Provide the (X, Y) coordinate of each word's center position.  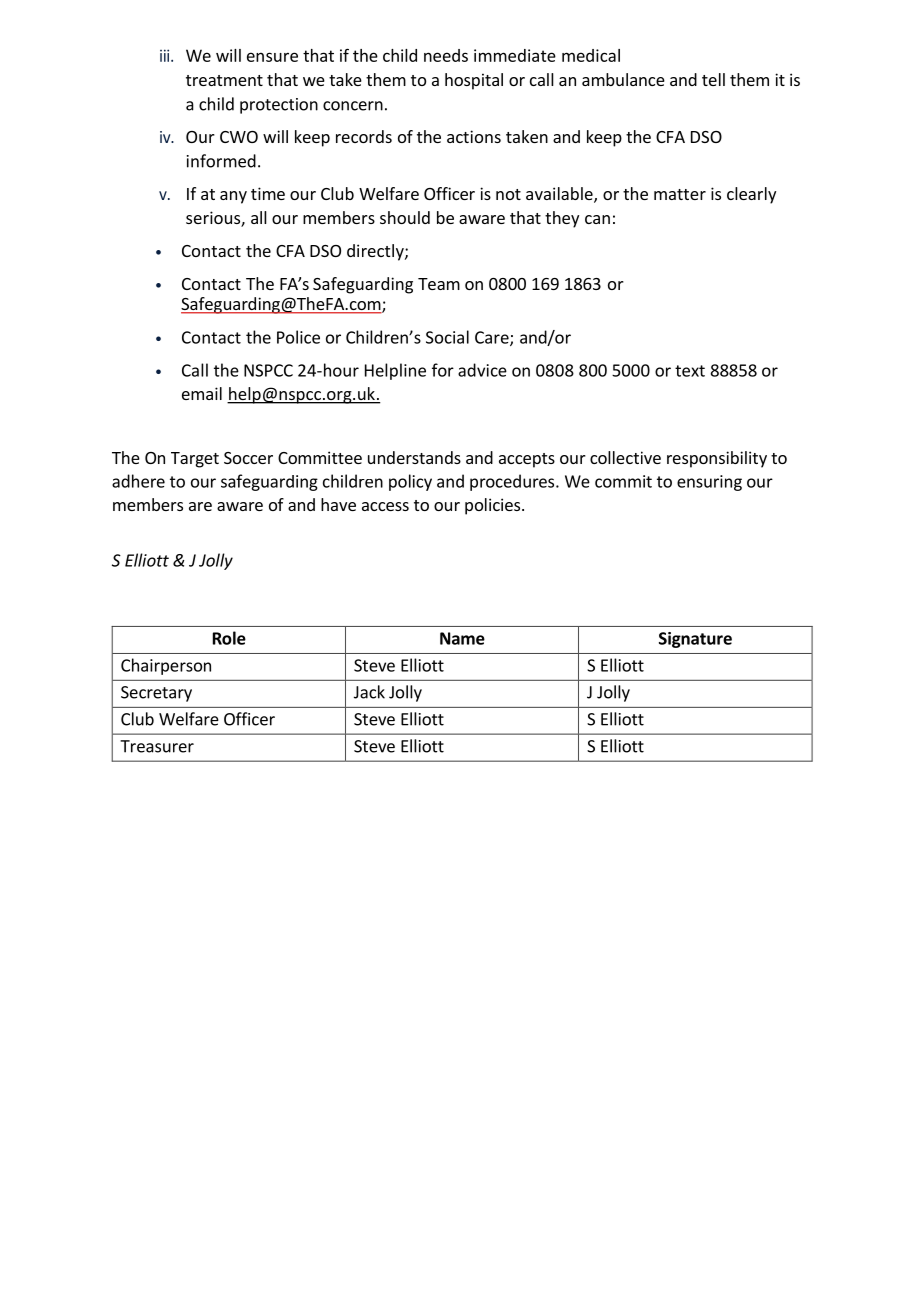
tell (713, 79)
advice (482, 370)
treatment (224, 80)
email (202, 393)
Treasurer (157, 746)
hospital (474, 81)
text (690, 371)
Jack (369, 692)
